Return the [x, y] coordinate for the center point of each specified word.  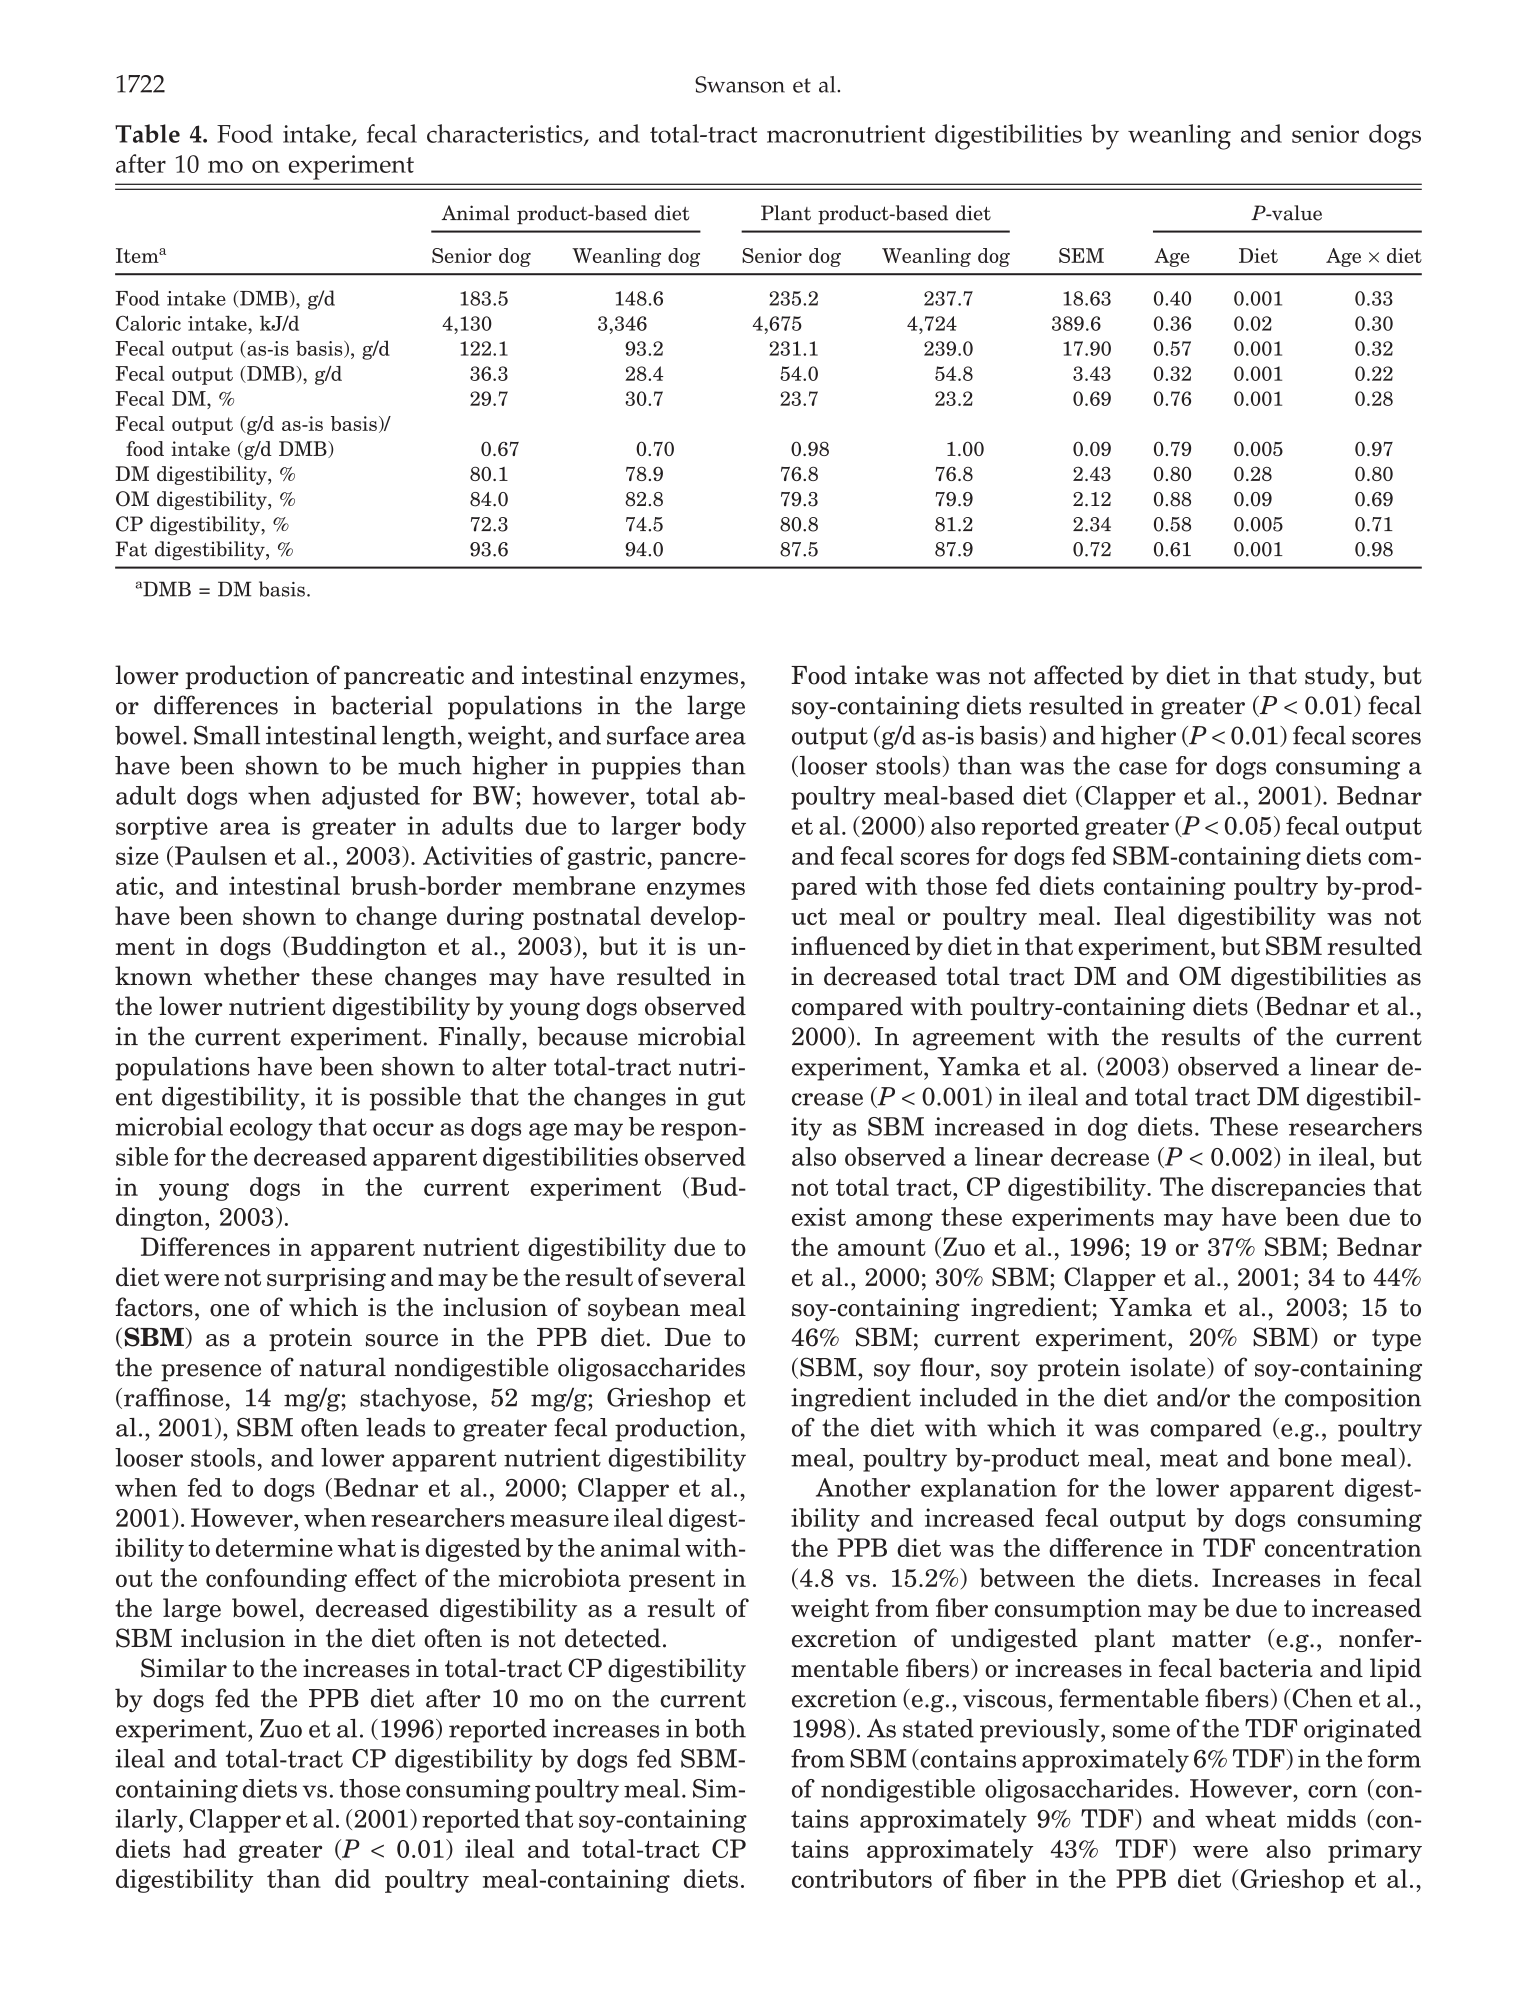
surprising [326, 1279]
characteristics [506, 134]
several [704, 1277]
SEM [1081, 255]
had [204, 1848]
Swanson [740, 84]
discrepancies [1288, 1189]
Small [227, 735]
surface [648, 735]
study [1338, 677]
